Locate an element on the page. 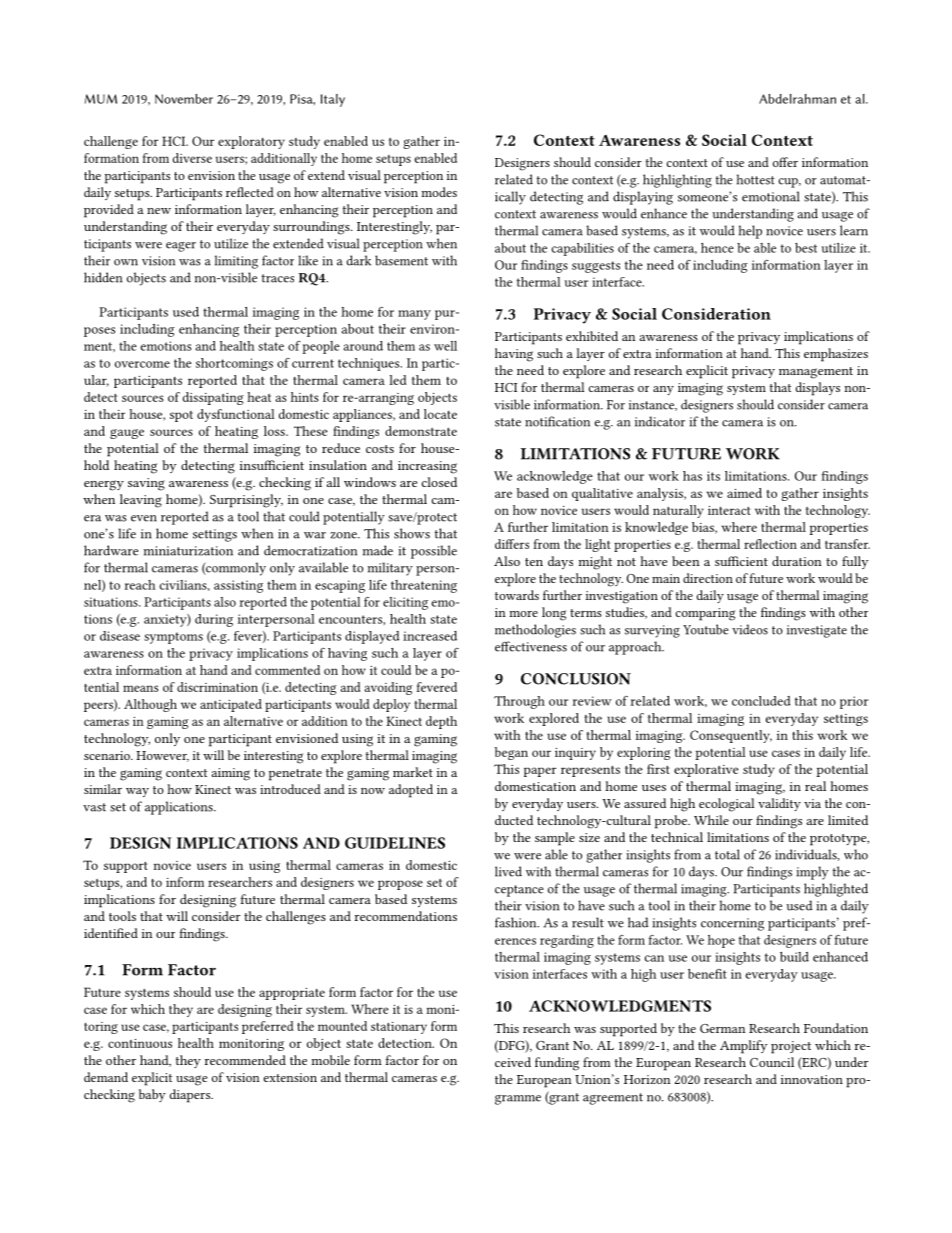 This image has width=952, height=1233. diapers is located at coordinates (191, 1096).
